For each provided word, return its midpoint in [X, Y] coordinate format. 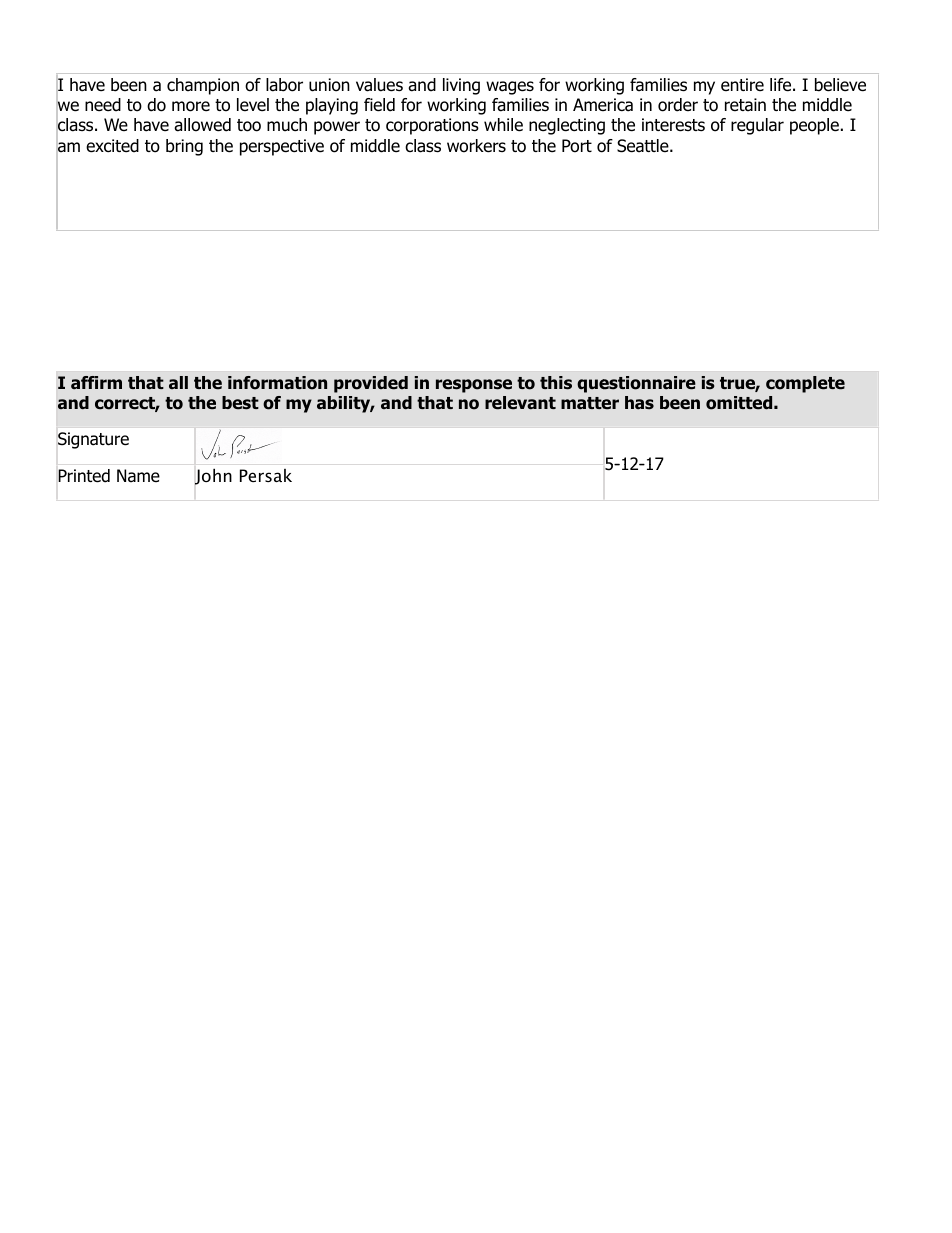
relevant [520, 403]
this [556, 383]
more [191, 106]
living [461, 86]
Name [138, 476]
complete [805, 384]
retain [745, 105]
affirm [96, 383]
